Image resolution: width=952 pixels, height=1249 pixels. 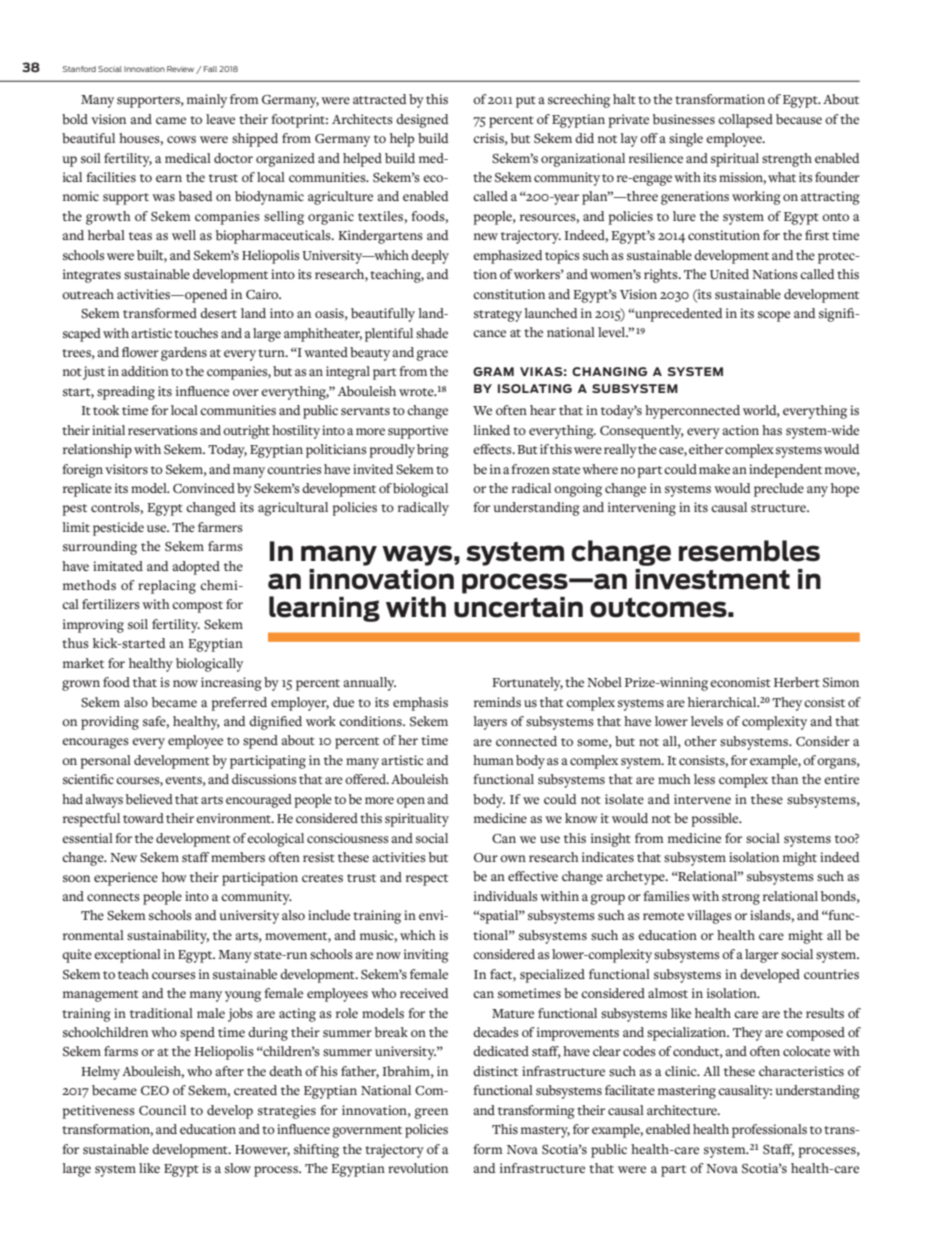 What do you see at coordinates (518, 607) in the document?
I see `uncertain` at bounding box center [518, 607].
